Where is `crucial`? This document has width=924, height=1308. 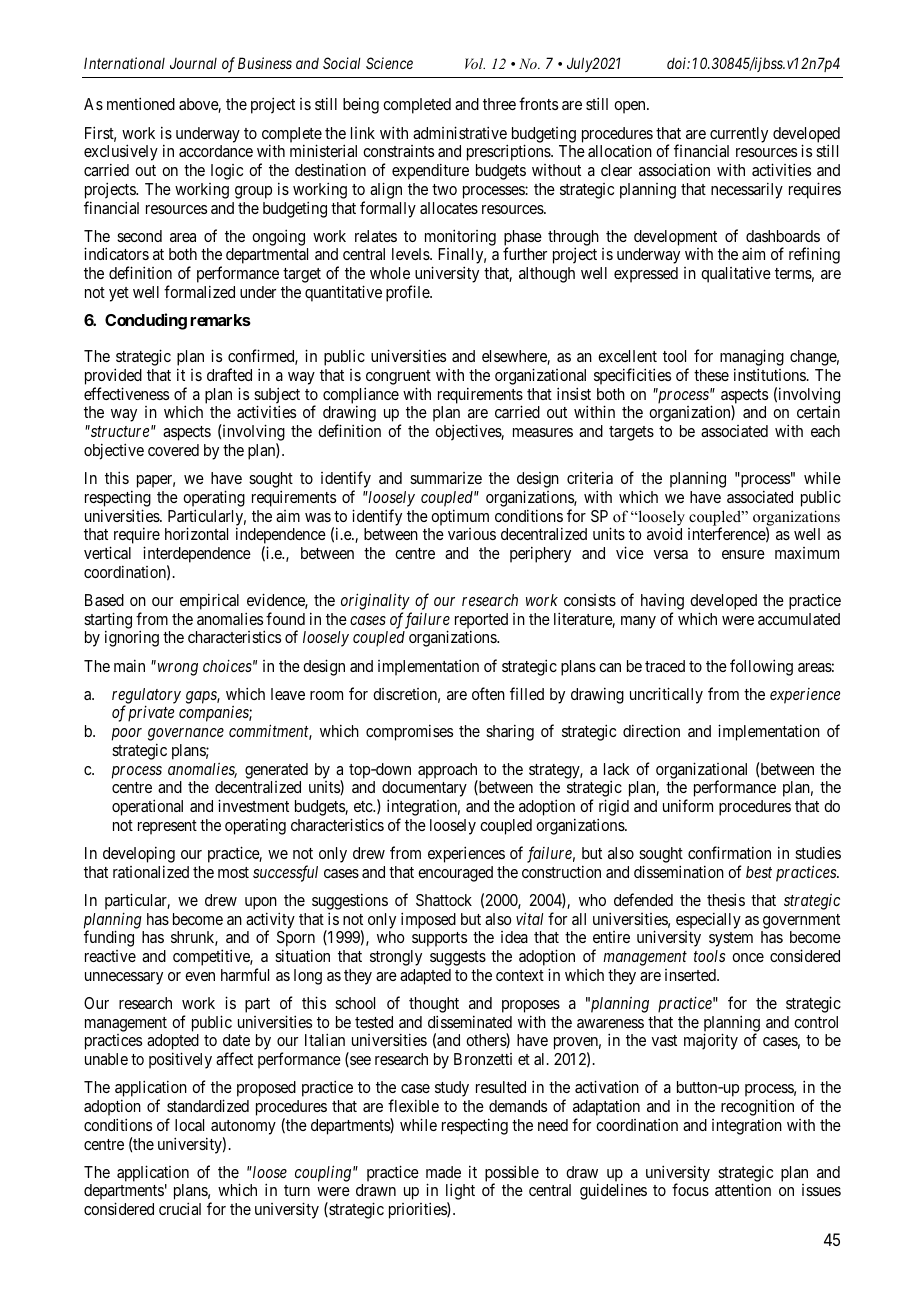
crucial is located at coordinates (180, 1208).
